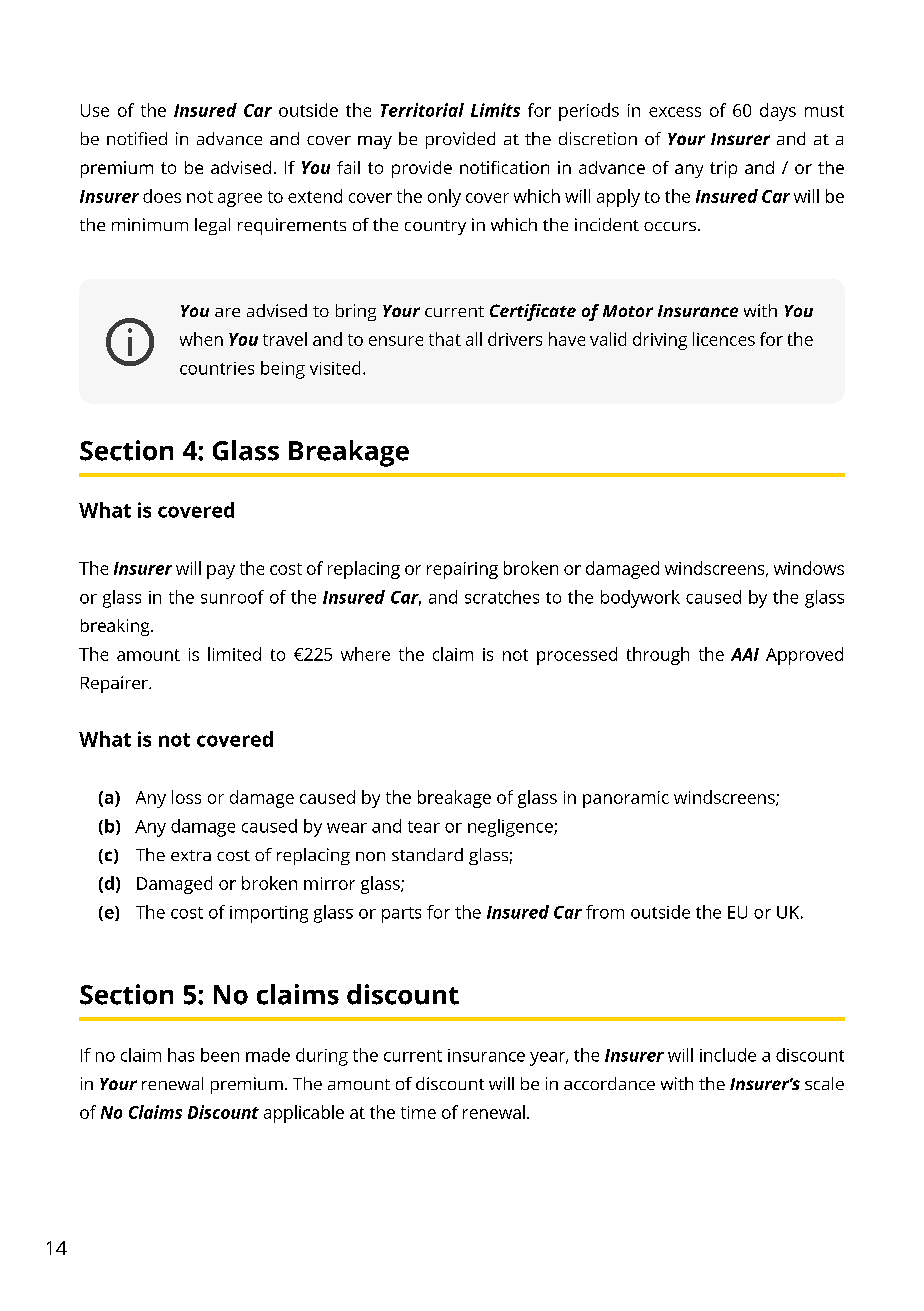 Image resolution: width=924 pixels, height=1311 pixels. What do you see at coordinates (723, 169) in the page?
I see `trip` at bounding box center [723, 169].
